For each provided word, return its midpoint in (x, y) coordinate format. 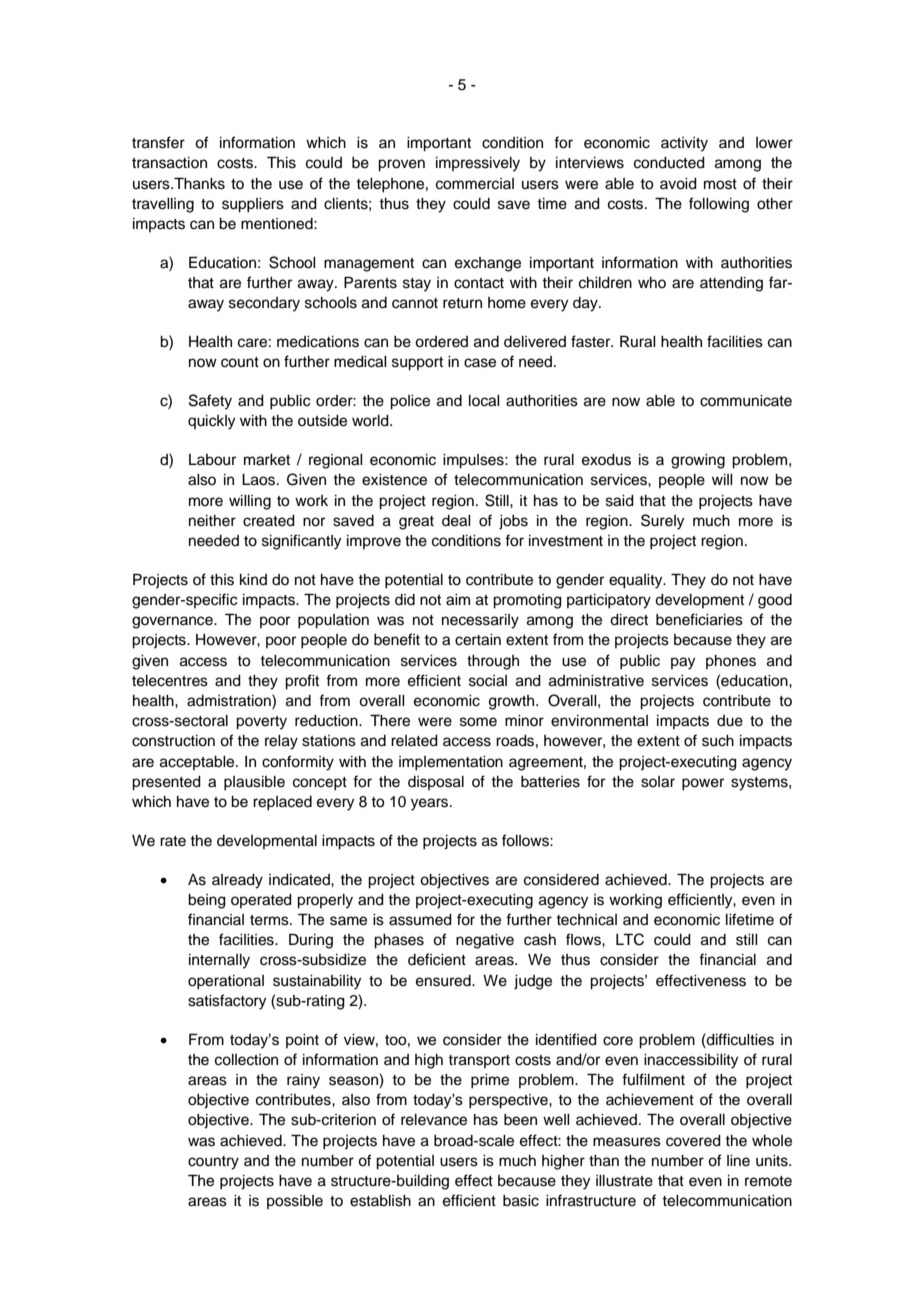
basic (521, 1201)
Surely (662, 522)
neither (212, 521)
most (720, 184)
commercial (475, 184)
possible (295, 1202)
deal (456, 521)
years (431, 804)
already (237, 881)
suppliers (253, 205)
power (703, 784)
